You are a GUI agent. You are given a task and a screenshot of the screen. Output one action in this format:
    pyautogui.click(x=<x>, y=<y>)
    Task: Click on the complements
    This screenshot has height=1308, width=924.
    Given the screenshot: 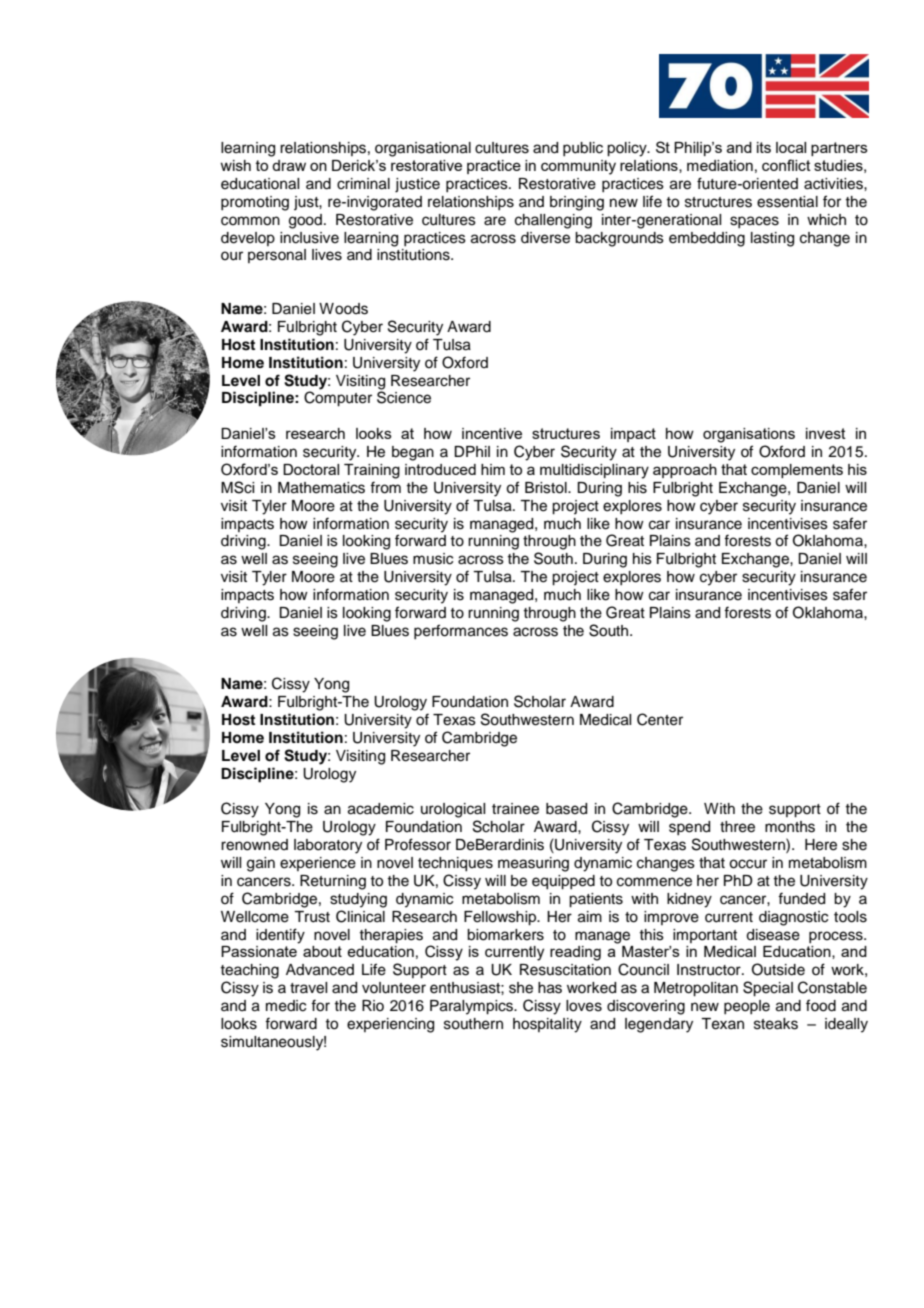 What is the action you would take?
    pyautogui.click(x=797, y=471)
